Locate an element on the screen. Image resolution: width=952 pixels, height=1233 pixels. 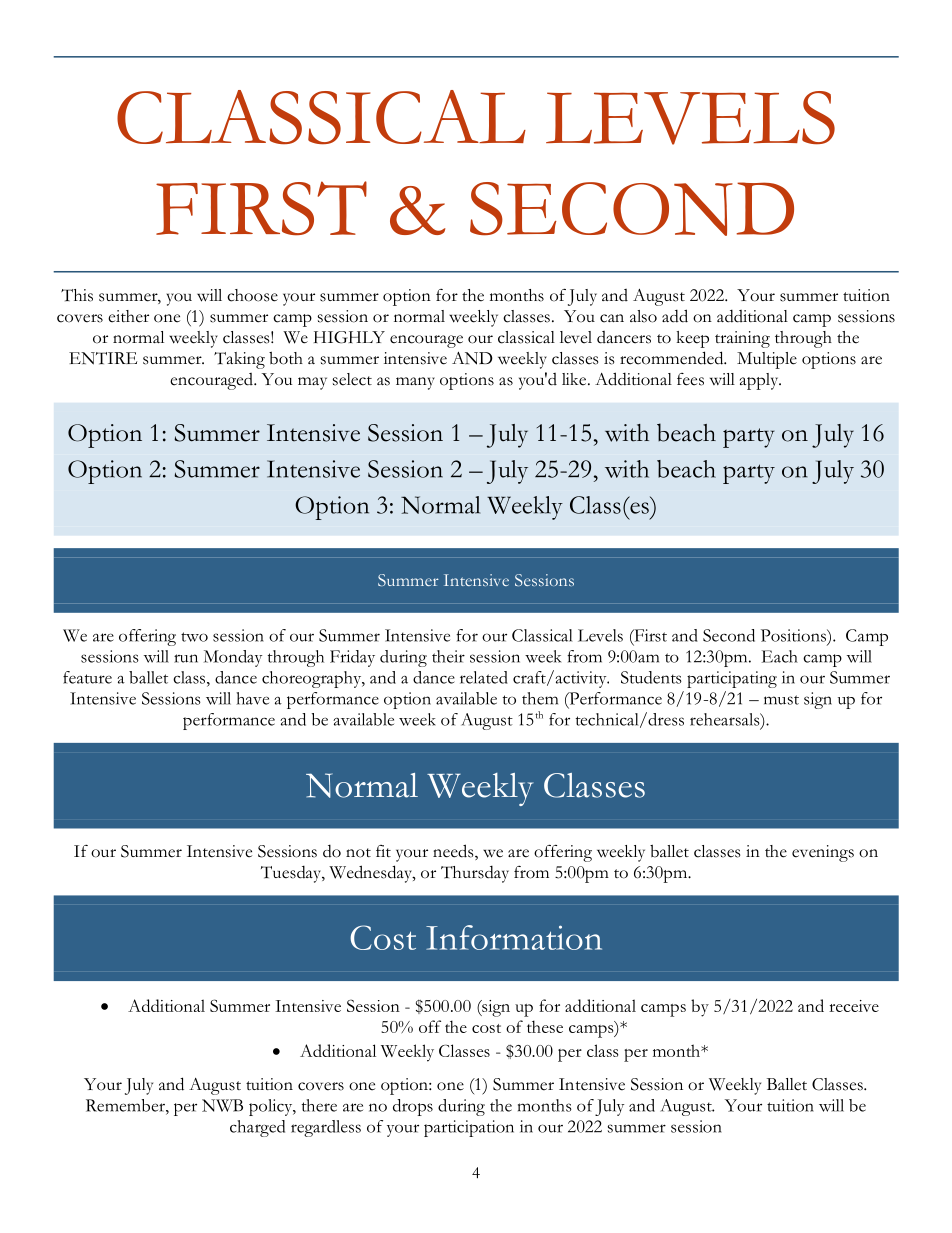
either is located at coordinates (128, 316).
